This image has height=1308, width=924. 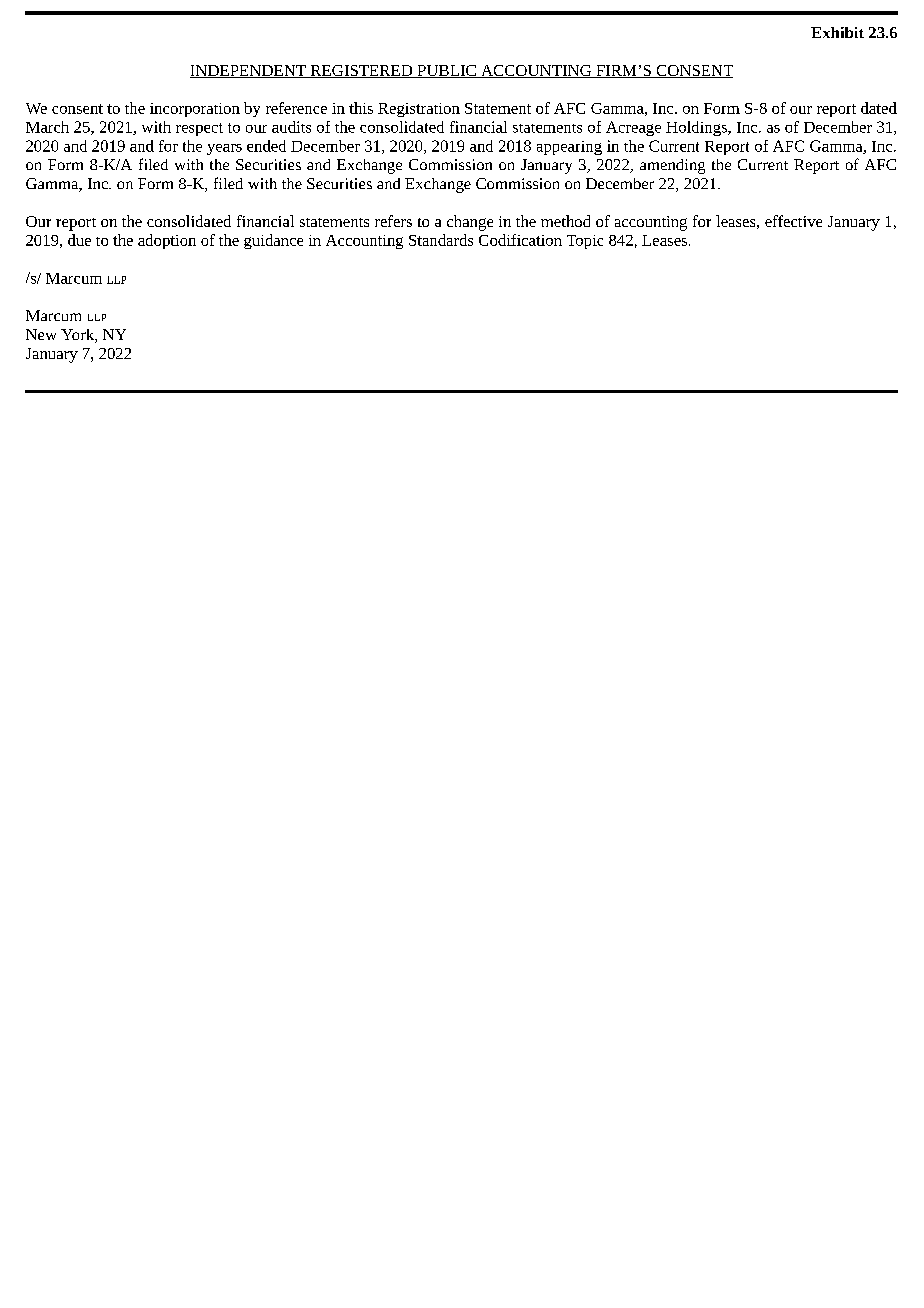 I want to click on New, so click(x=41, y=334).
